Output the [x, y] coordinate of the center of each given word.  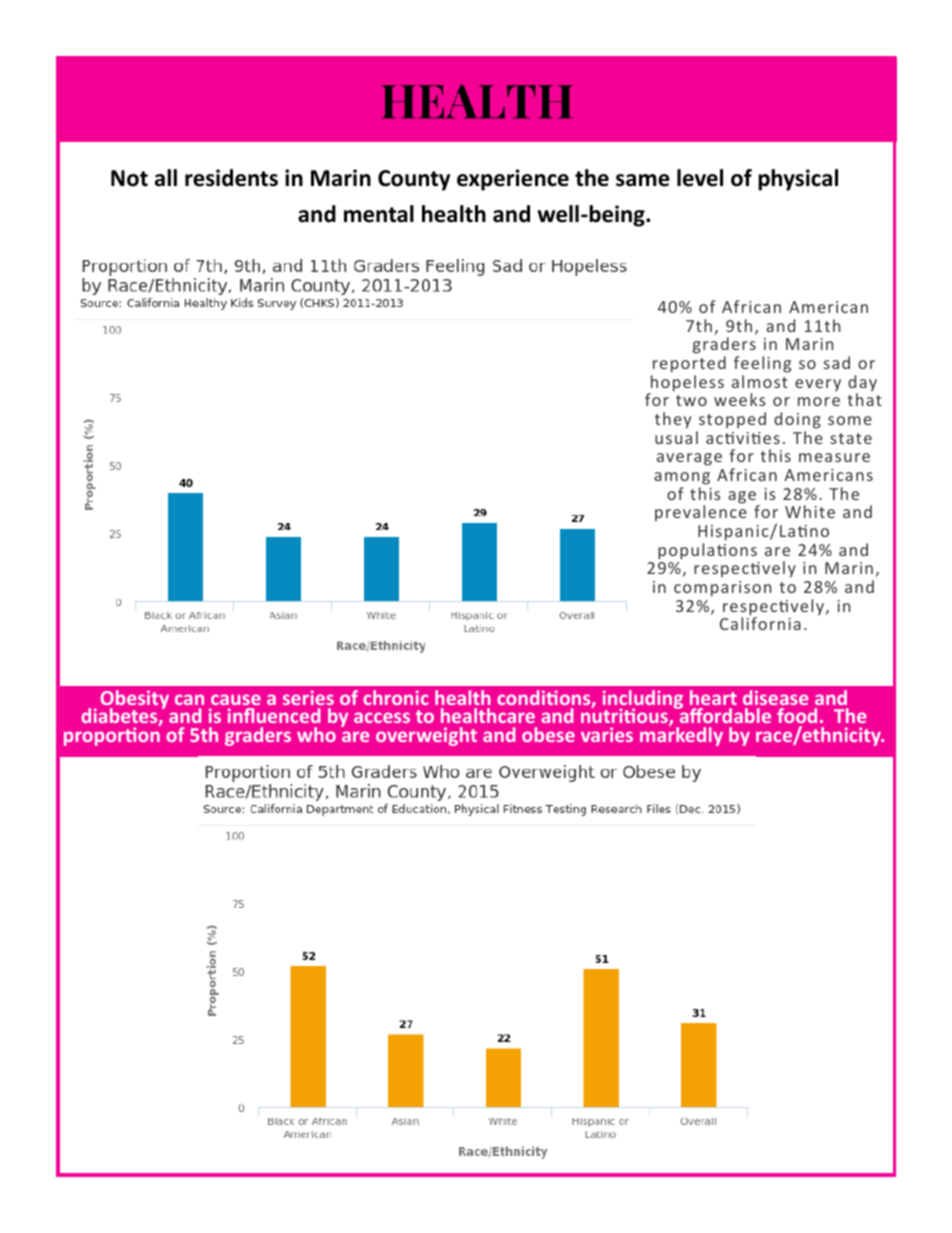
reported [689, 364]
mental [379, 214]
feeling [762, 364]
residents [231, 178]
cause [236, 699]
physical [798, 180]
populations [707, 551]
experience [513, 180]
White [810, 511]
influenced [274, 715]
